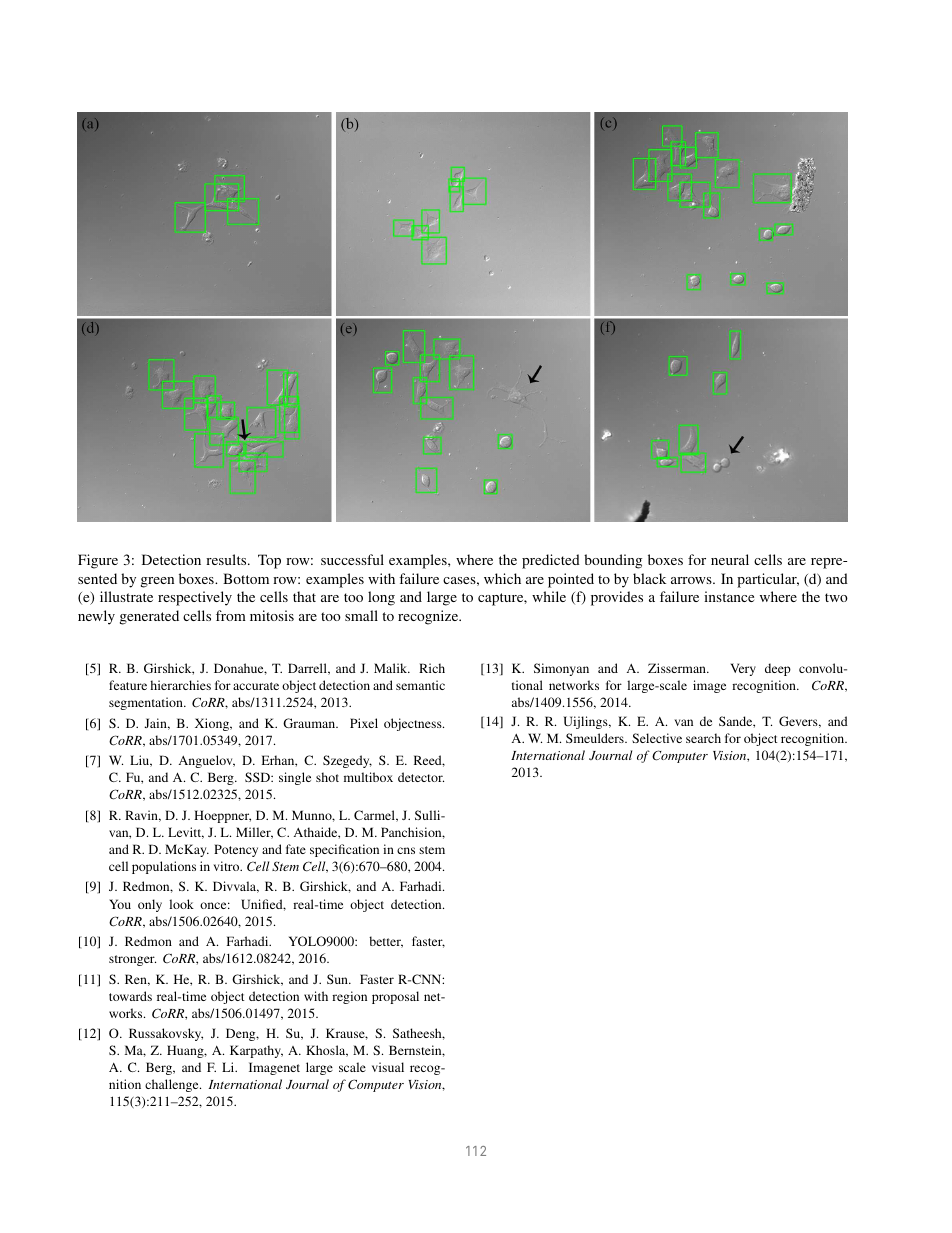 This screenshot has height=1233, width=952. I want to click on search, so click(703, 738).
